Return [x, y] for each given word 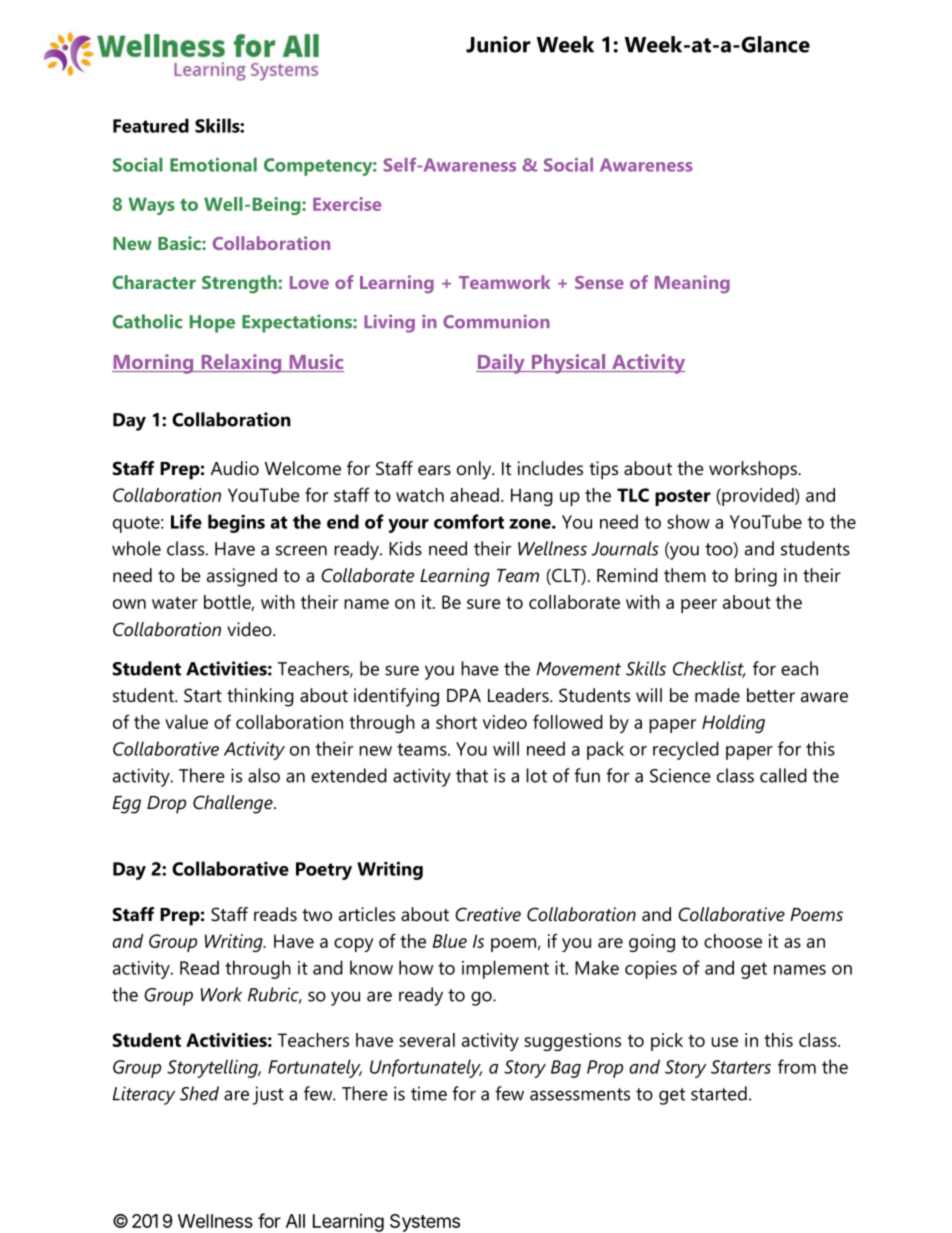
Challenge [234, 804]
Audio [235, 468]
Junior [498, 44]
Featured [151, 125]
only [475, 470]
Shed [199, 1093]
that [472, 775]
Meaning [692, 284]
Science [680, 775]
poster [683, 497]
